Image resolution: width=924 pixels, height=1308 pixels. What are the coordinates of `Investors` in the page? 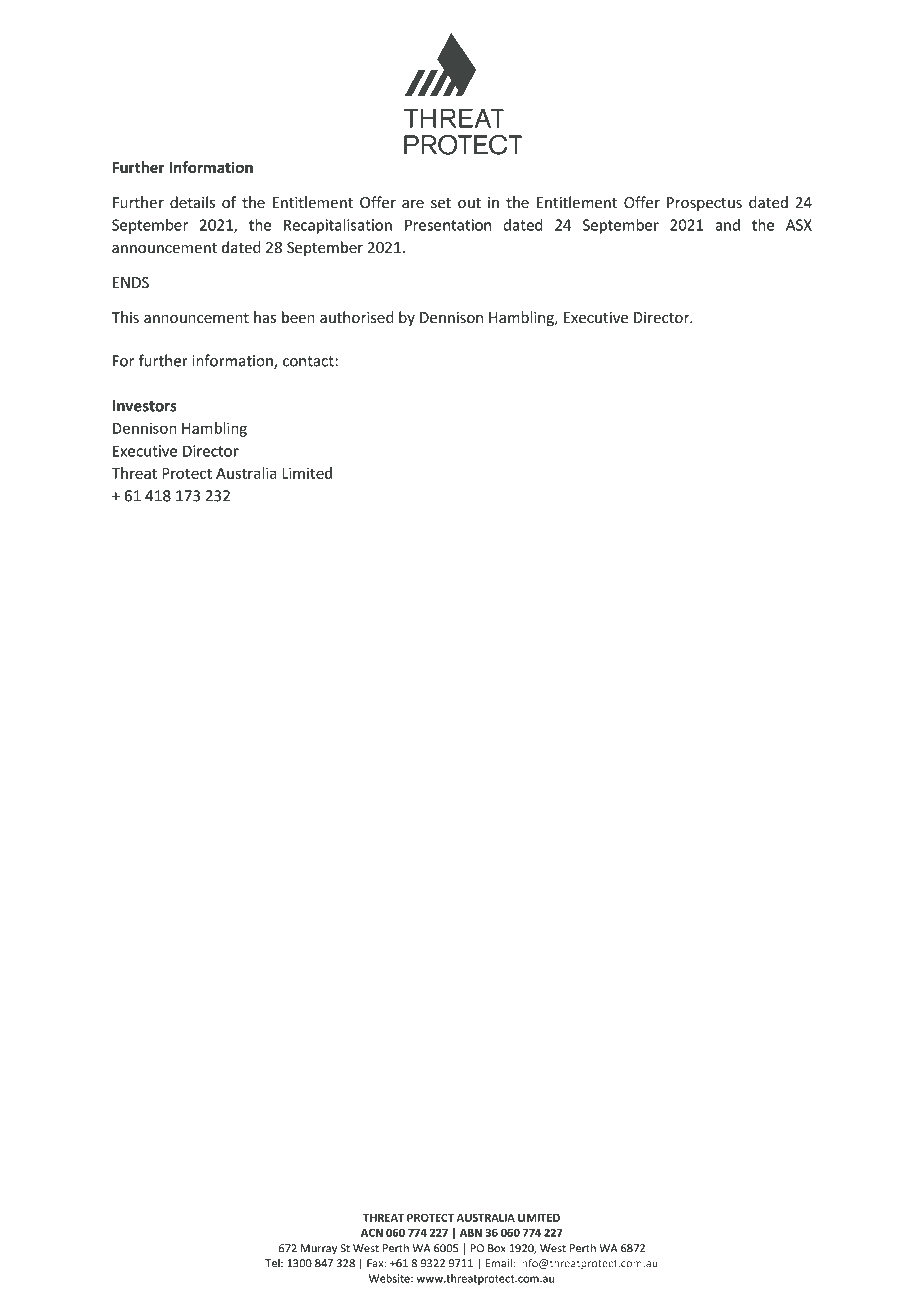 It's located at (144, 406).
